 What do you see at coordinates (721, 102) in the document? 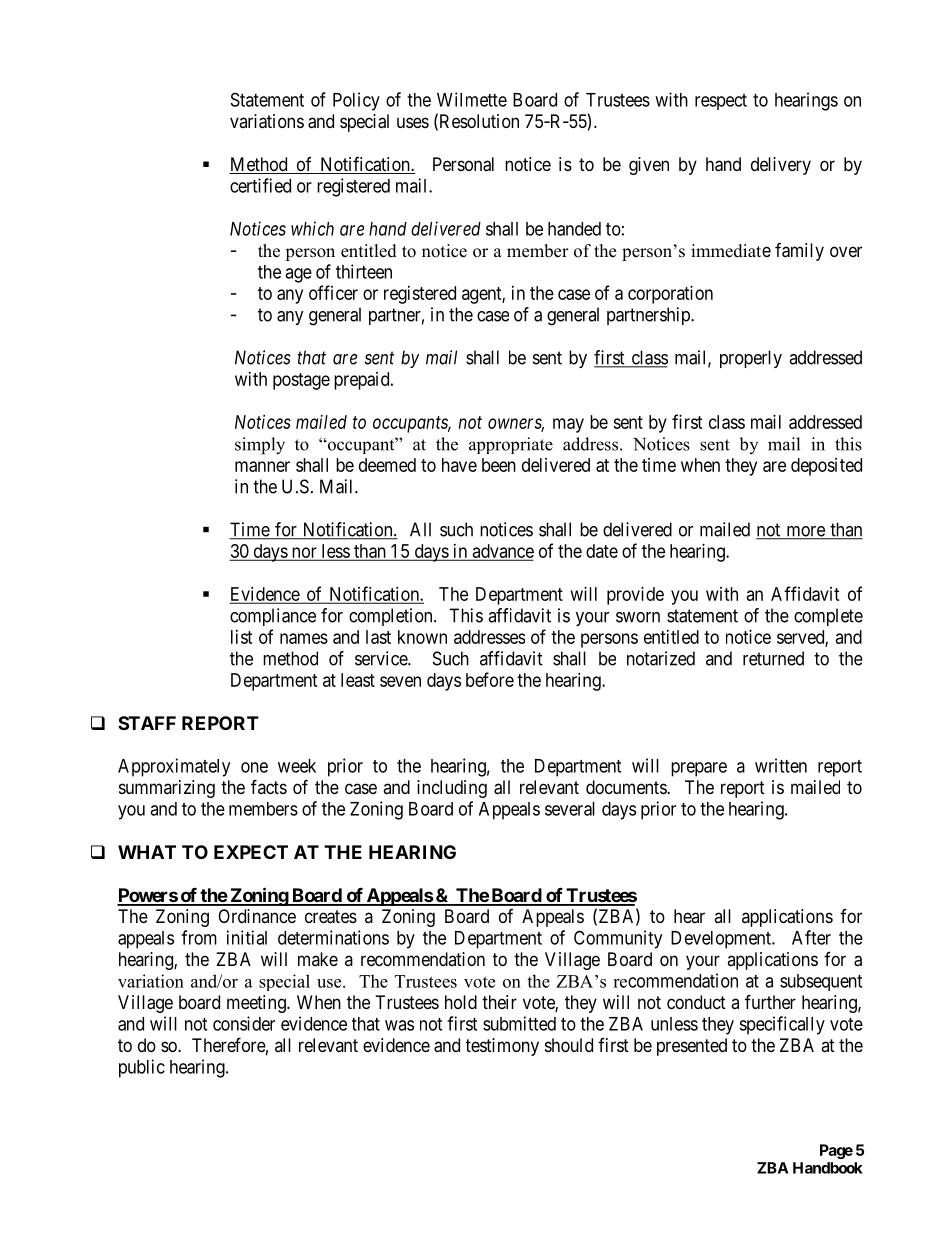
I see `respect` at bounding box center [721, 102].
